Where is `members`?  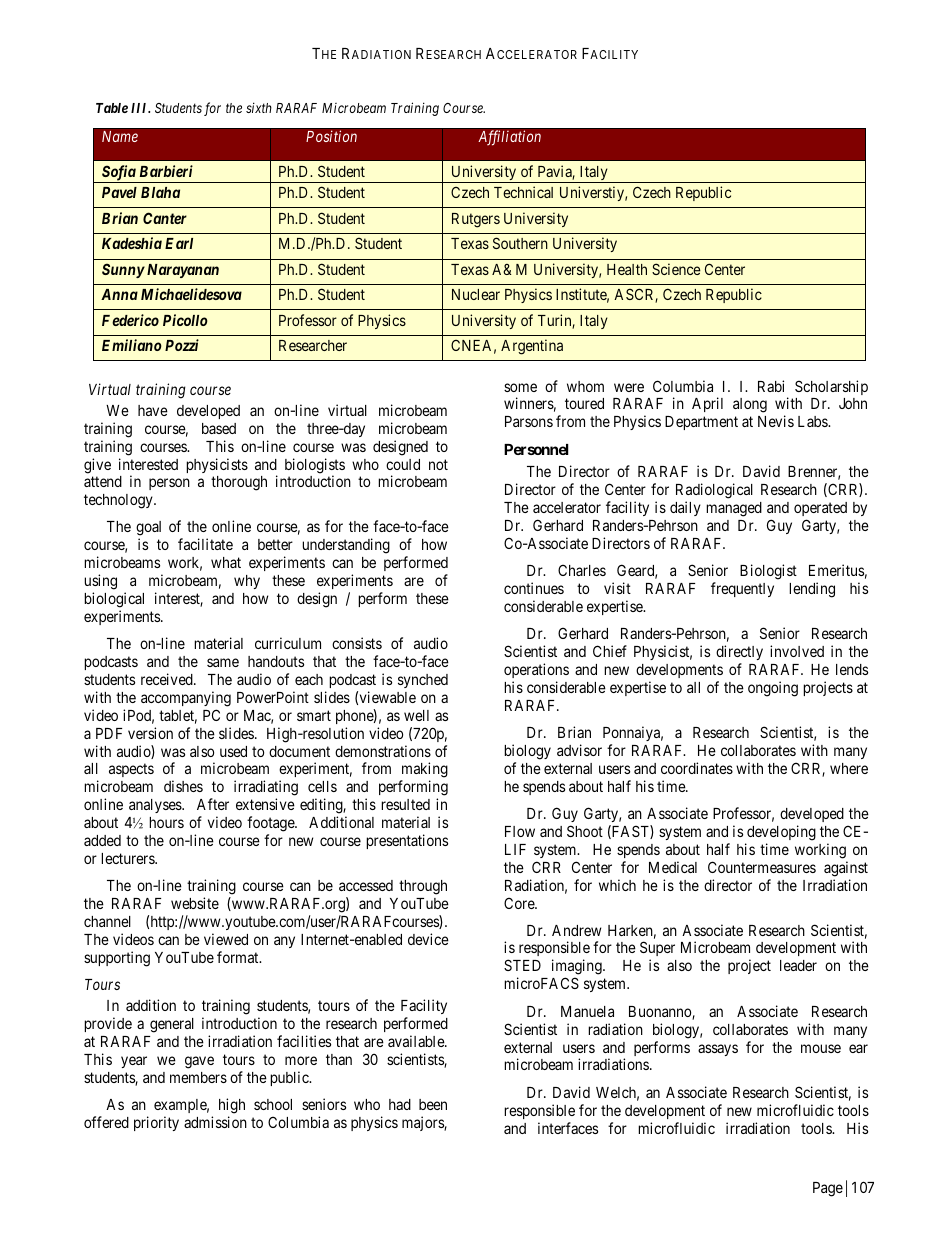
members is located at coordinates (198, 1077).
